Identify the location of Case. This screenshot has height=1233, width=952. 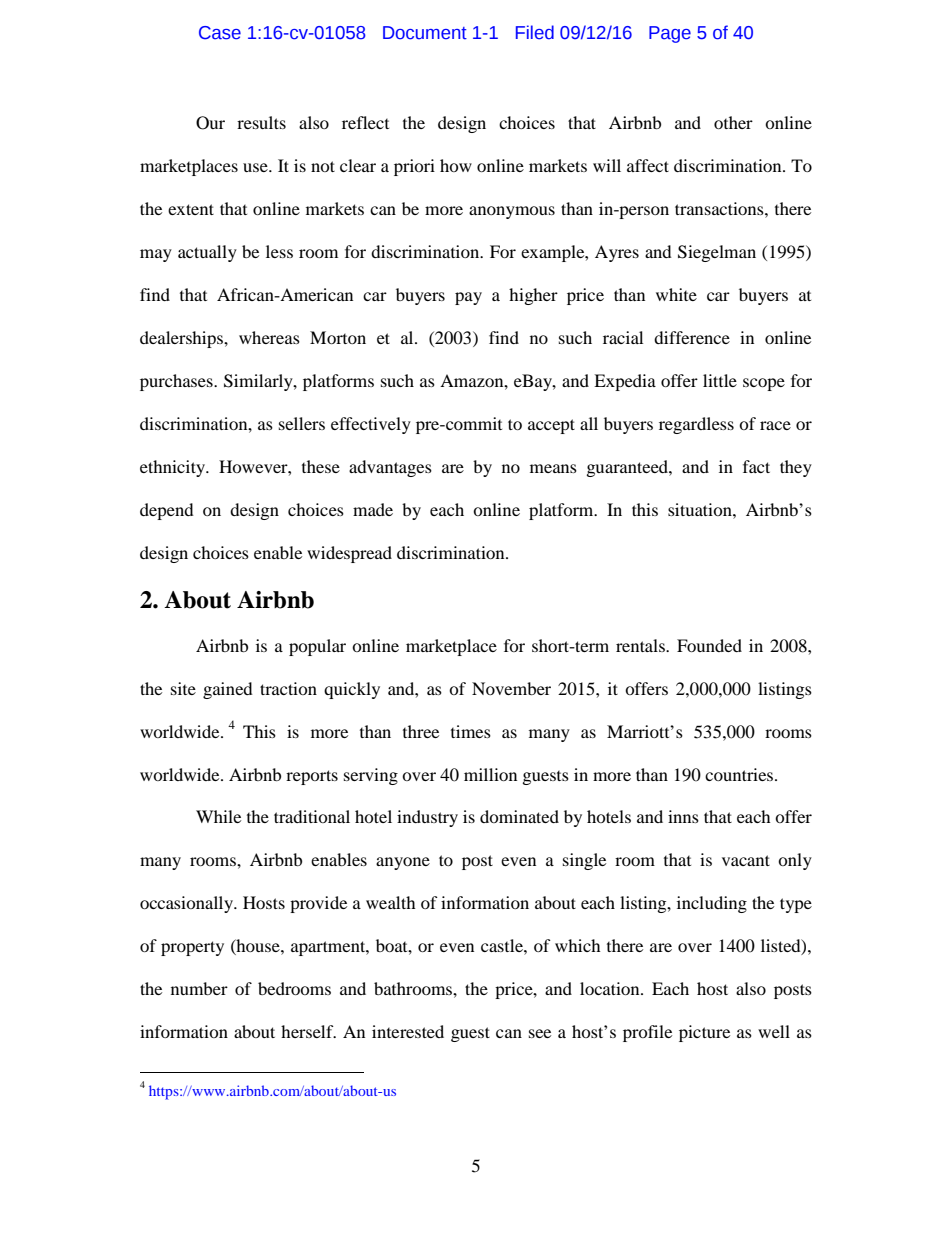
(220, 33).
